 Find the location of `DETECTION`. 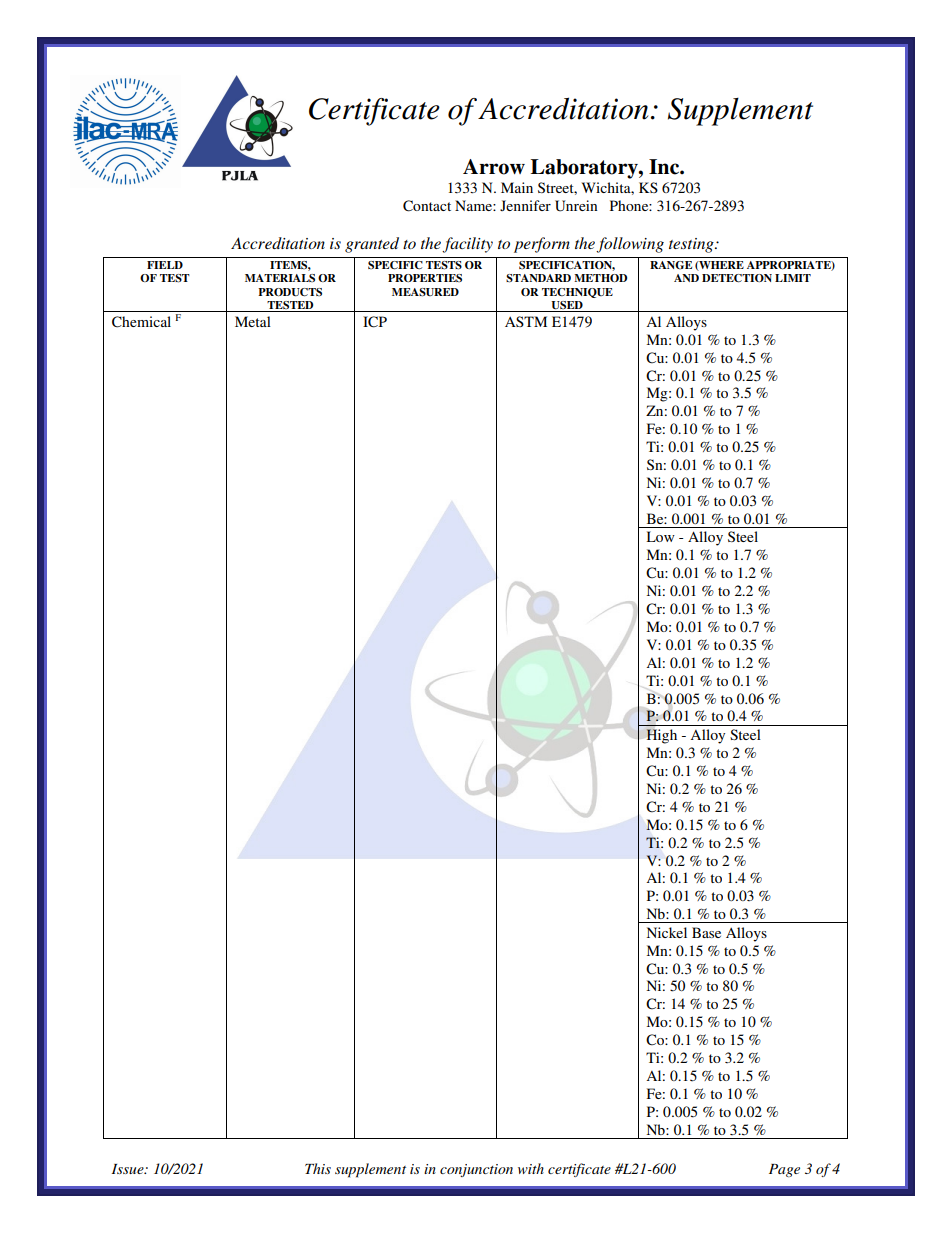

DETECTION is located at coordinates (737, 278).
